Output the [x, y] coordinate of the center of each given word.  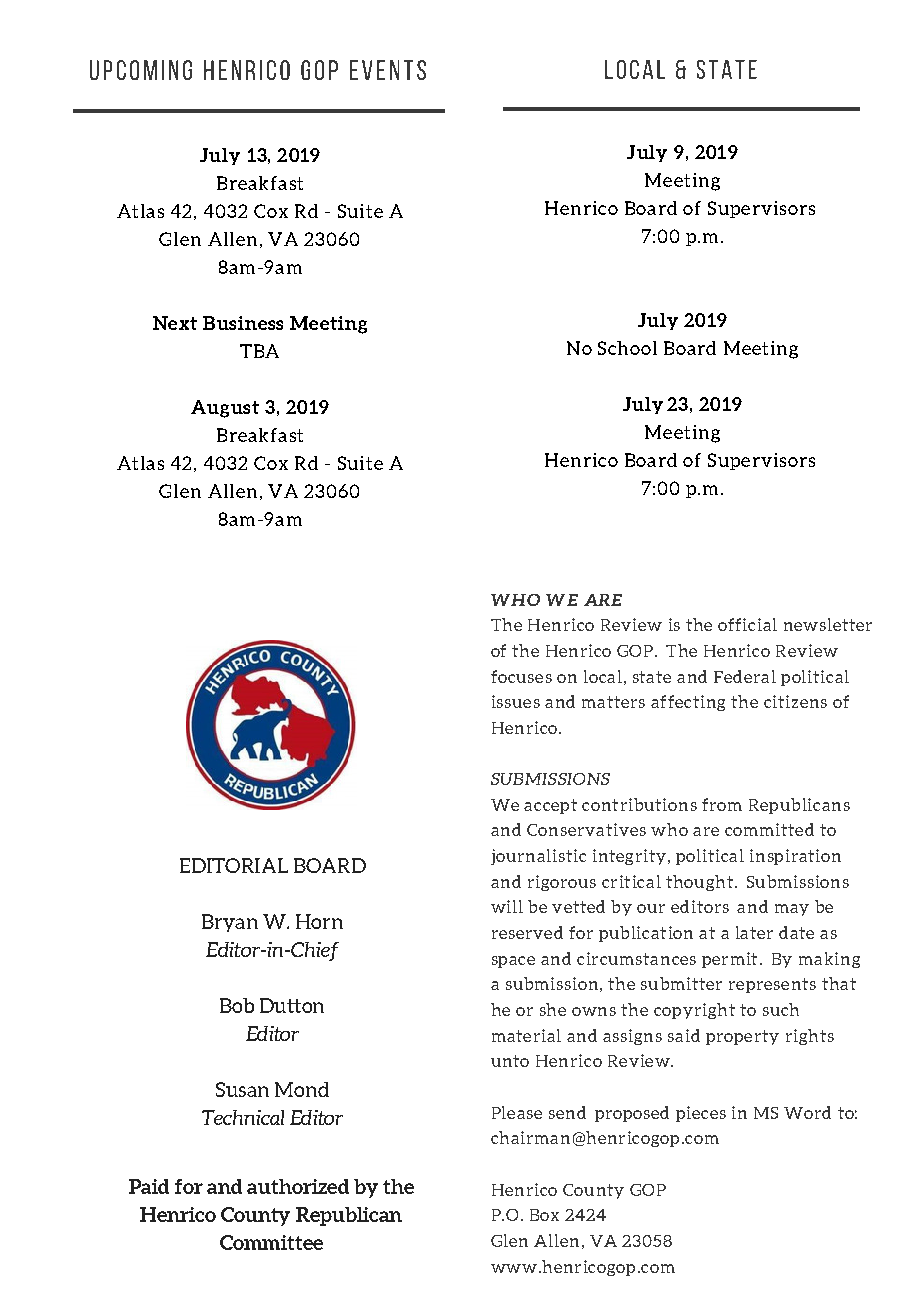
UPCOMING [141, 70]
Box [544, 1215]
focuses [521, 676]
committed [769, 829]
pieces [701, 1114]
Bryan [230, 923]
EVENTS [388, 70]
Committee [271, 1242]
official [747, 624]
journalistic [538, 857]
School [627, 348]
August [225, 409]
